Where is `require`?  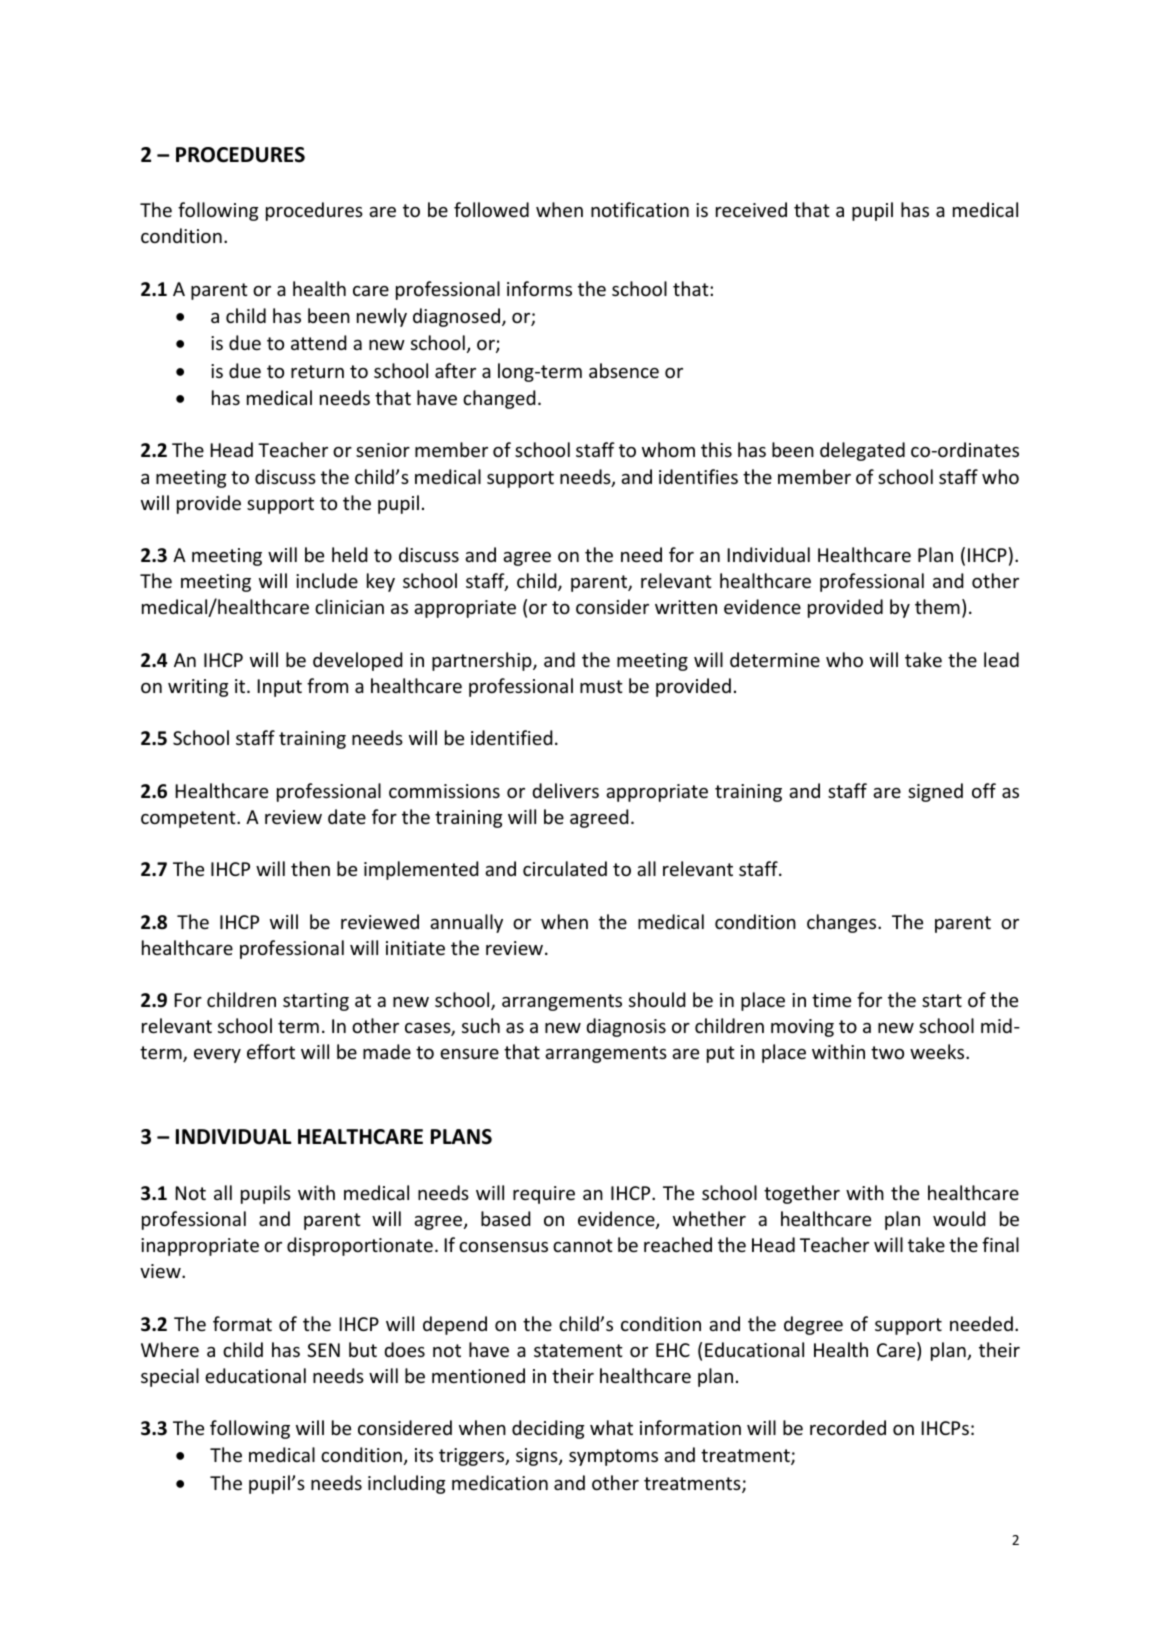
require is located at coordinates (544, 1195).
